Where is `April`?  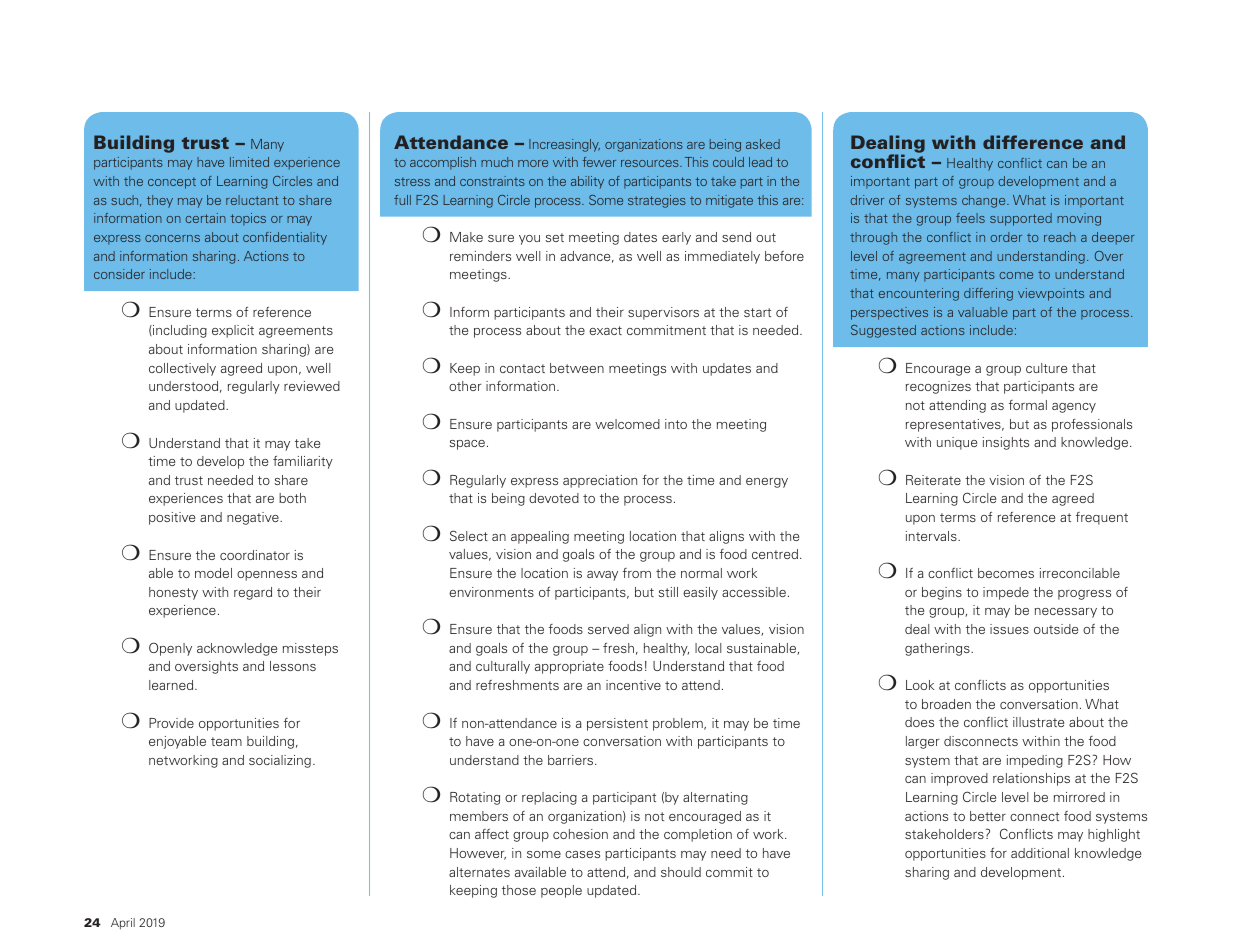
April is located at coordinates (123, 924).
